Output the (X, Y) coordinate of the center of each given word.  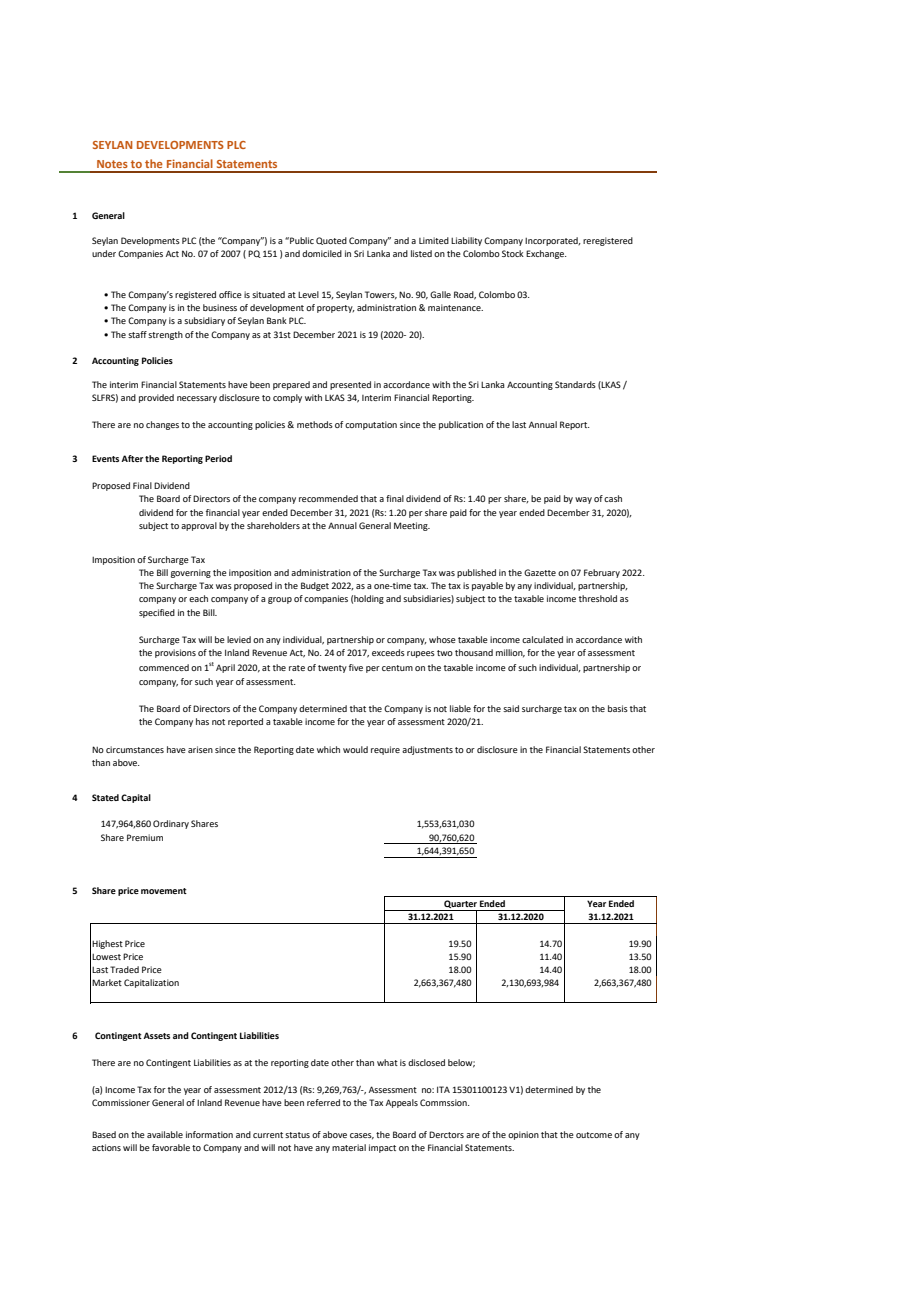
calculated (542, 639)
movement (164, 891)
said (511, 708)
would (355, 749)
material (349, 1147)
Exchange (546, 254)
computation (371, 425)
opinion (523, 1135)
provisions (175, 653)
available (165, 1134)
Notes (112, 164)
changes (162, 425)
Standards (575, 384)
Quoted (331, 241)
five (356, 667)
